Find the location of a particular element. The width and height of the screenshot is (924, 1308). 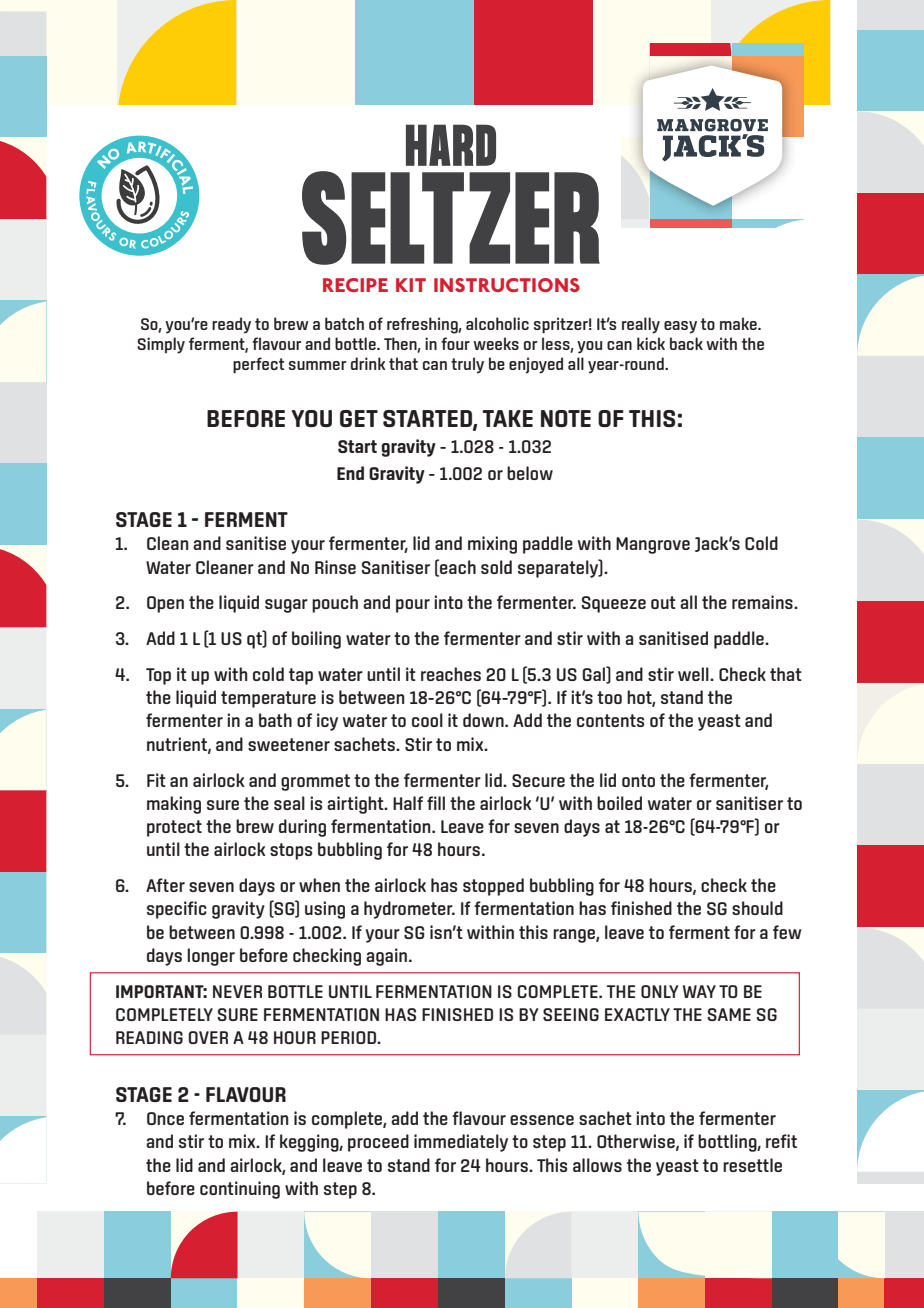

continuing is located at coordinates (240, 1190).
